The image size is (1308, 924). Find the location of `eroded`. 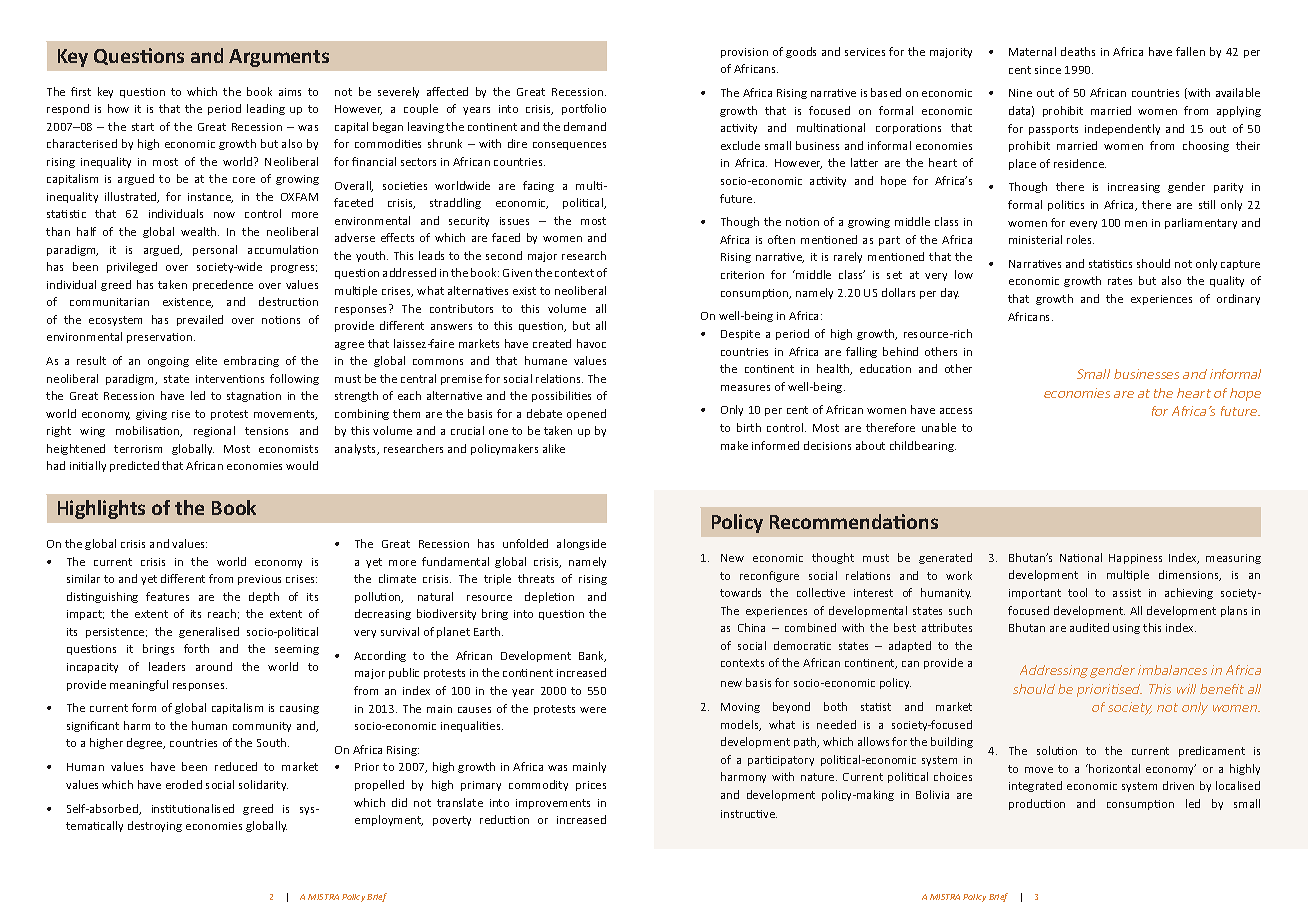

eroded is located at coordinates (184, 784).
